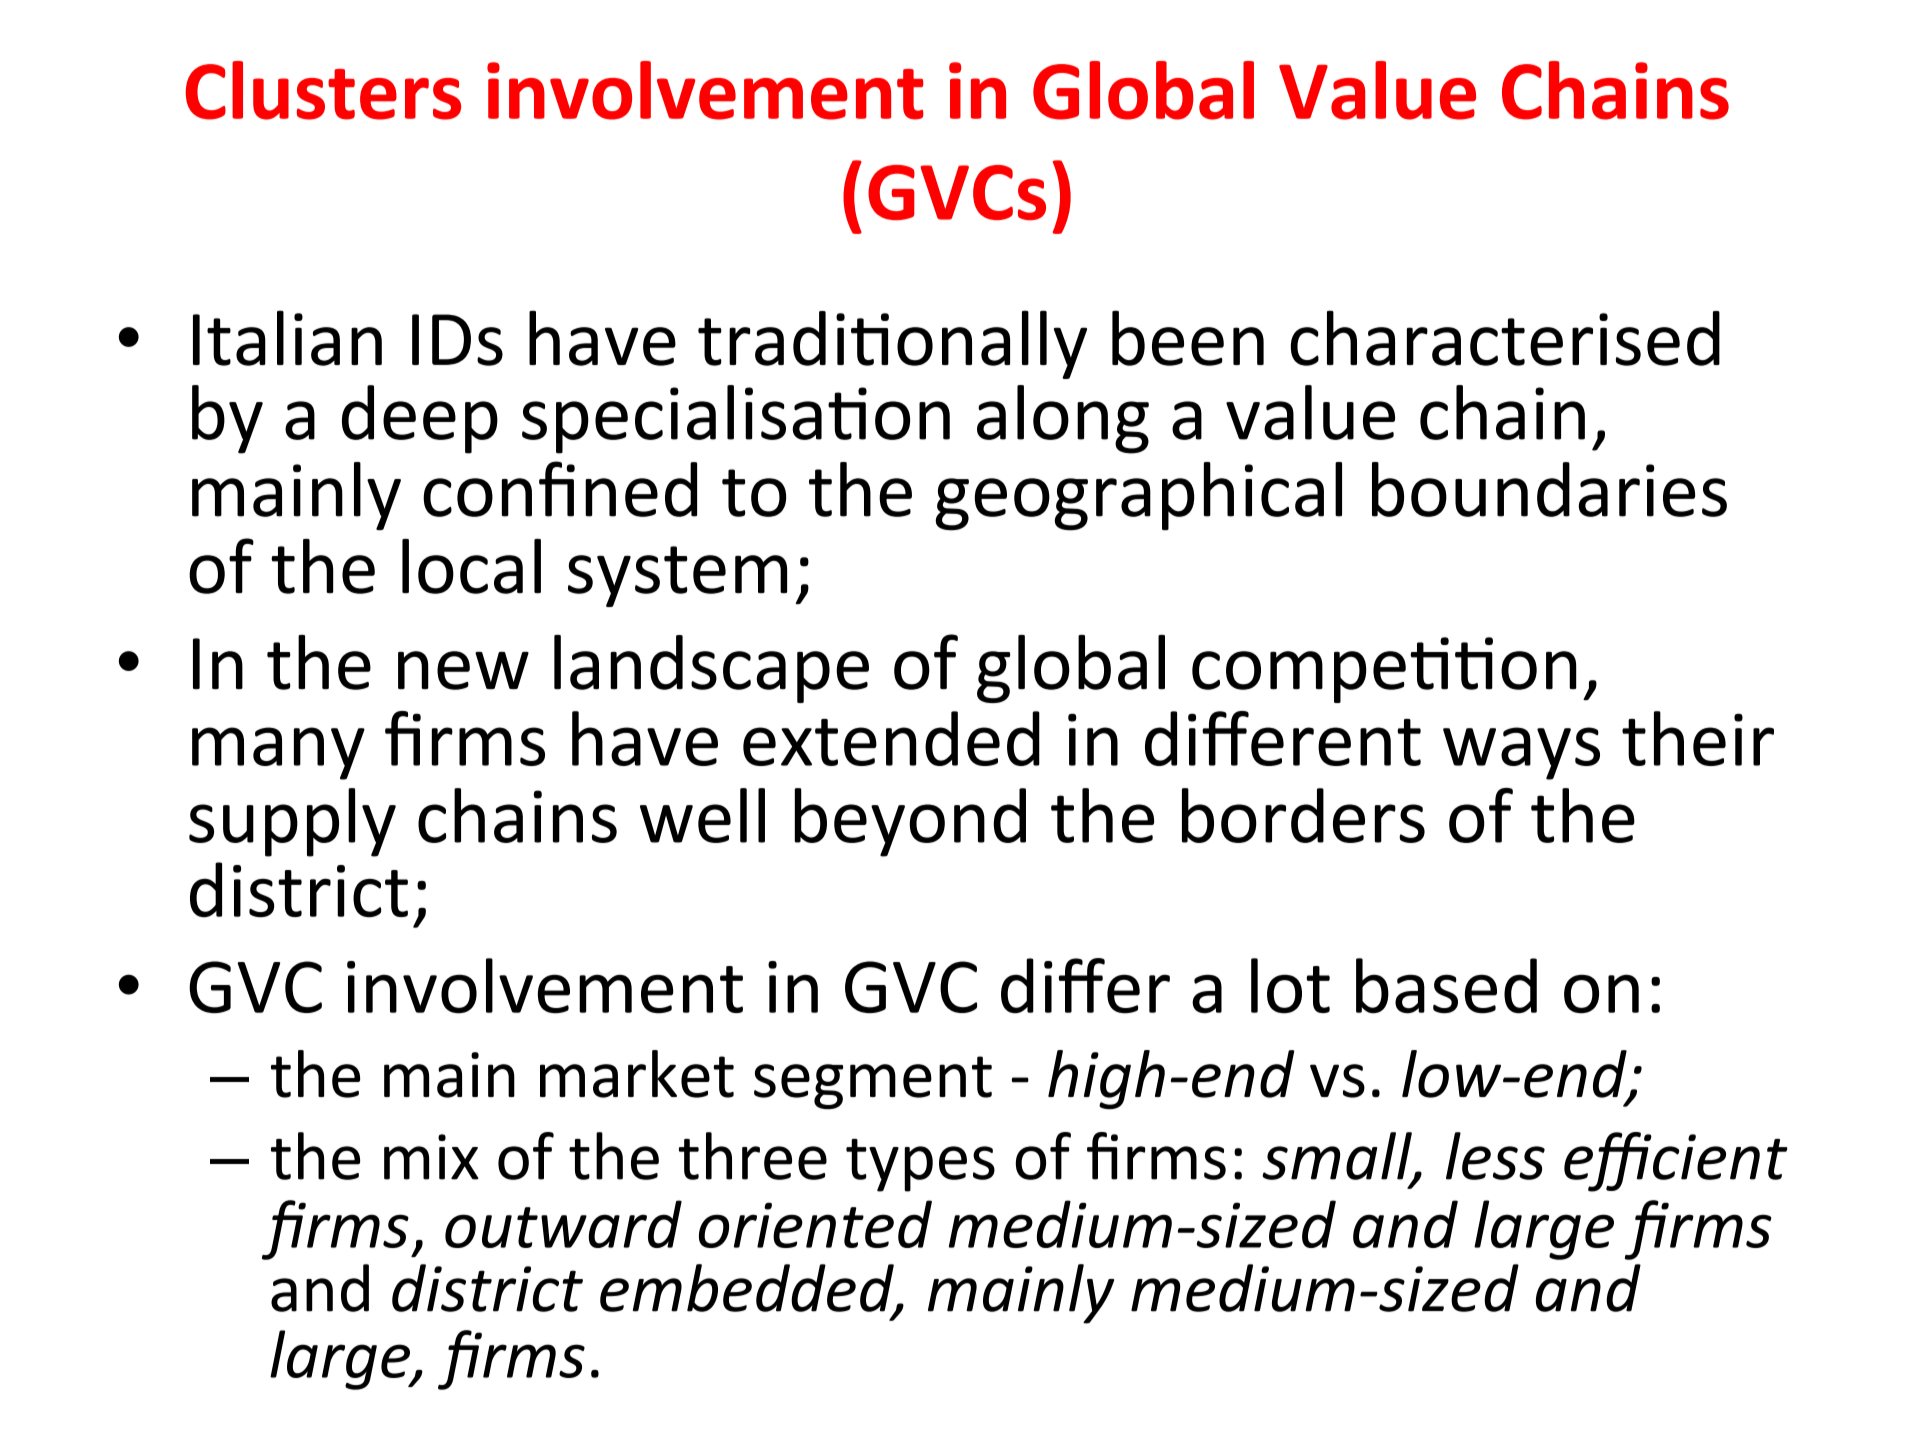  What do you see at coordinates (323, 90) in the screenshot?
I see `Clusters` at bounding box center [323, 90].
